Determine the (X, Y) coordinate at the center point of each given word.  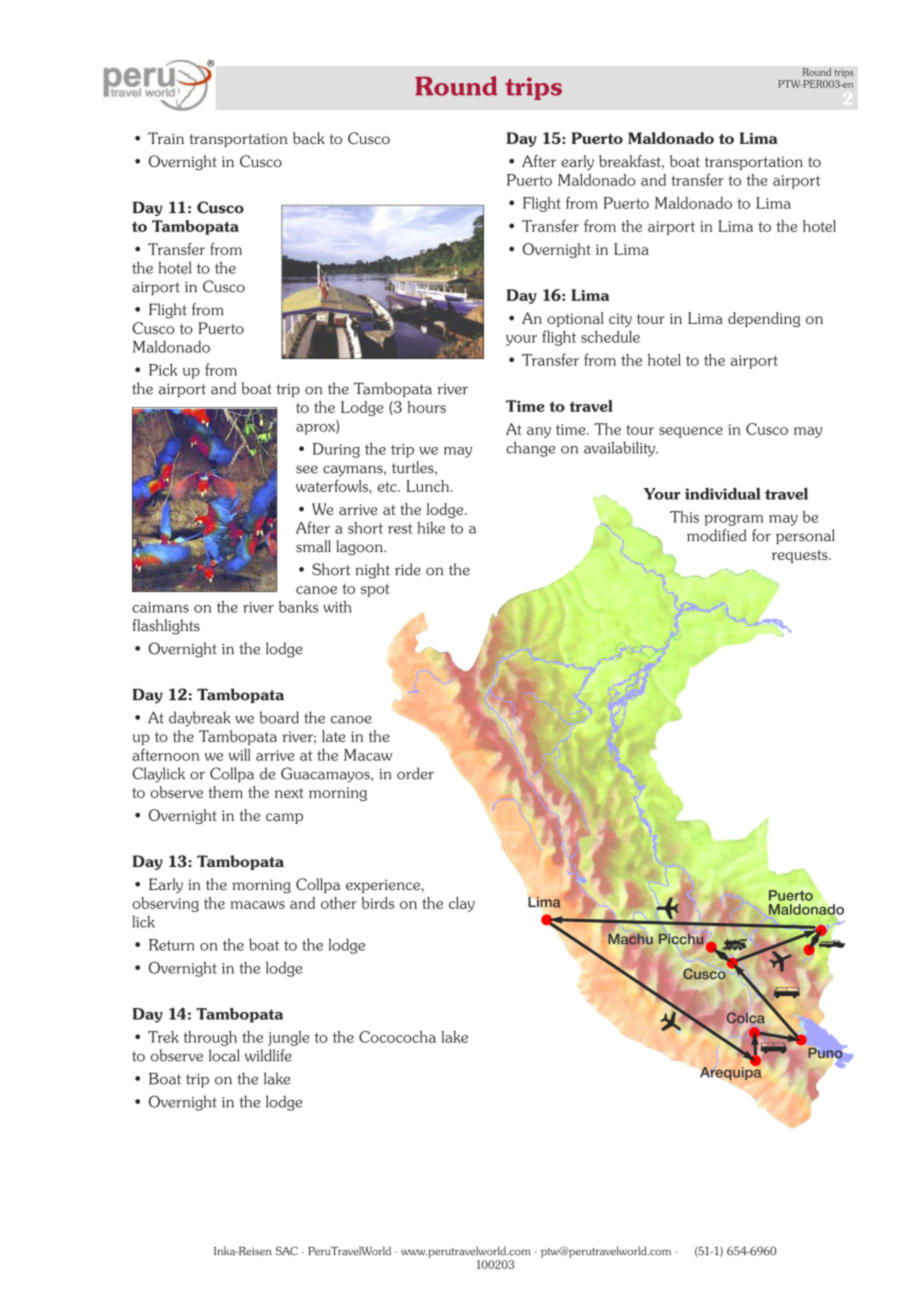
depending (764, 319)
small (313, 546)
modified (716, 535)
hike (431, 527)
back (309, 138)
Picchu (681, 939)
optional (575, 319)
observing (165, 904)
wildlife (268, 1055)
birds (378, 903)
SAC (286, 1251)
